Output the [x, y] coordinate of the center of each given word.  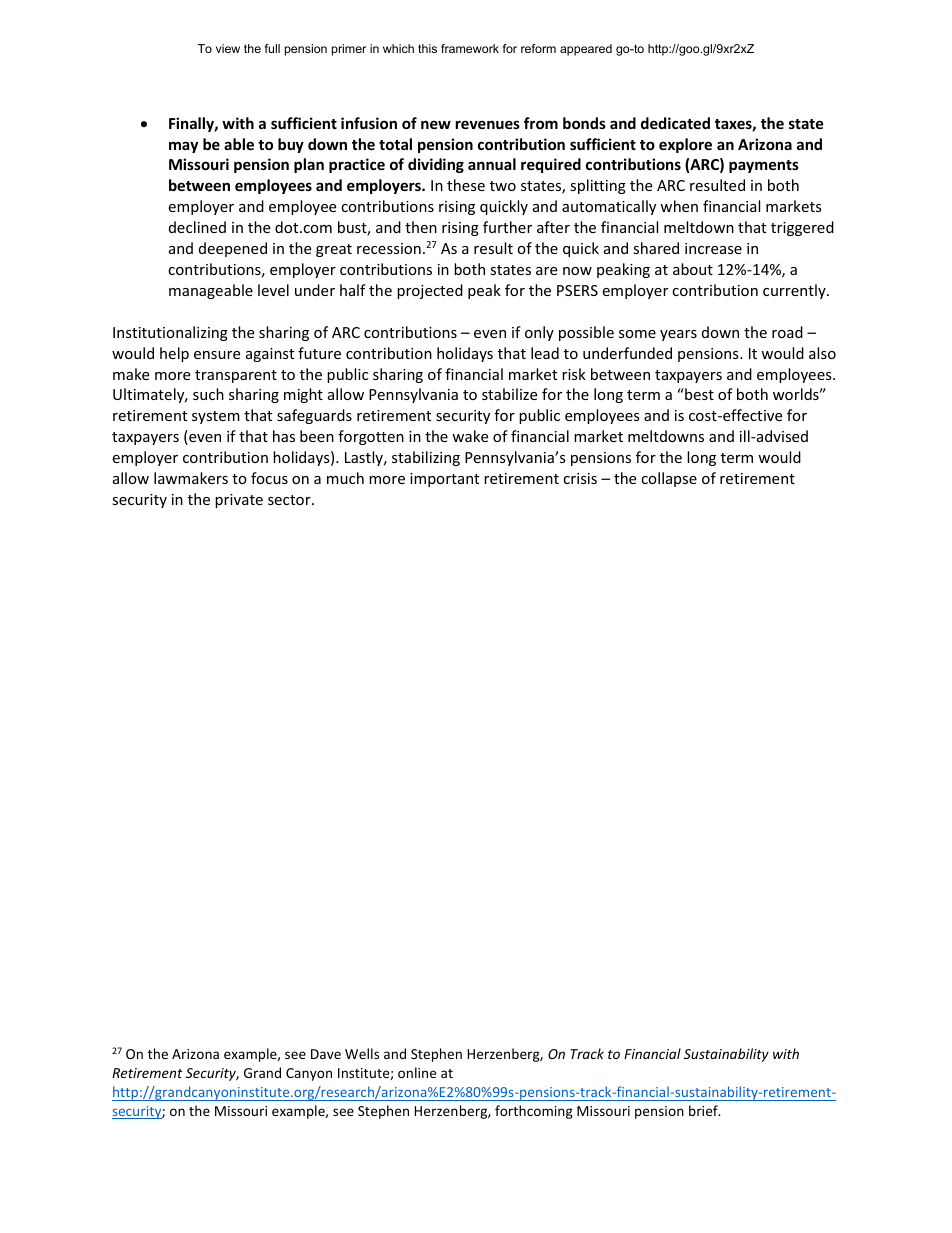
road [787, 332]
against [270, 355]
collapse [669, 479]
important [444, 480]
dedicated [675, 123]
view [228, 48]
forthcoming [534, 1112]
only [539, 333]
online [417, 1072]
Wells [362, 1053]
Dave [326, 1054]
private [239, 501]
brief [704, 1110]
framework [470, 48]
